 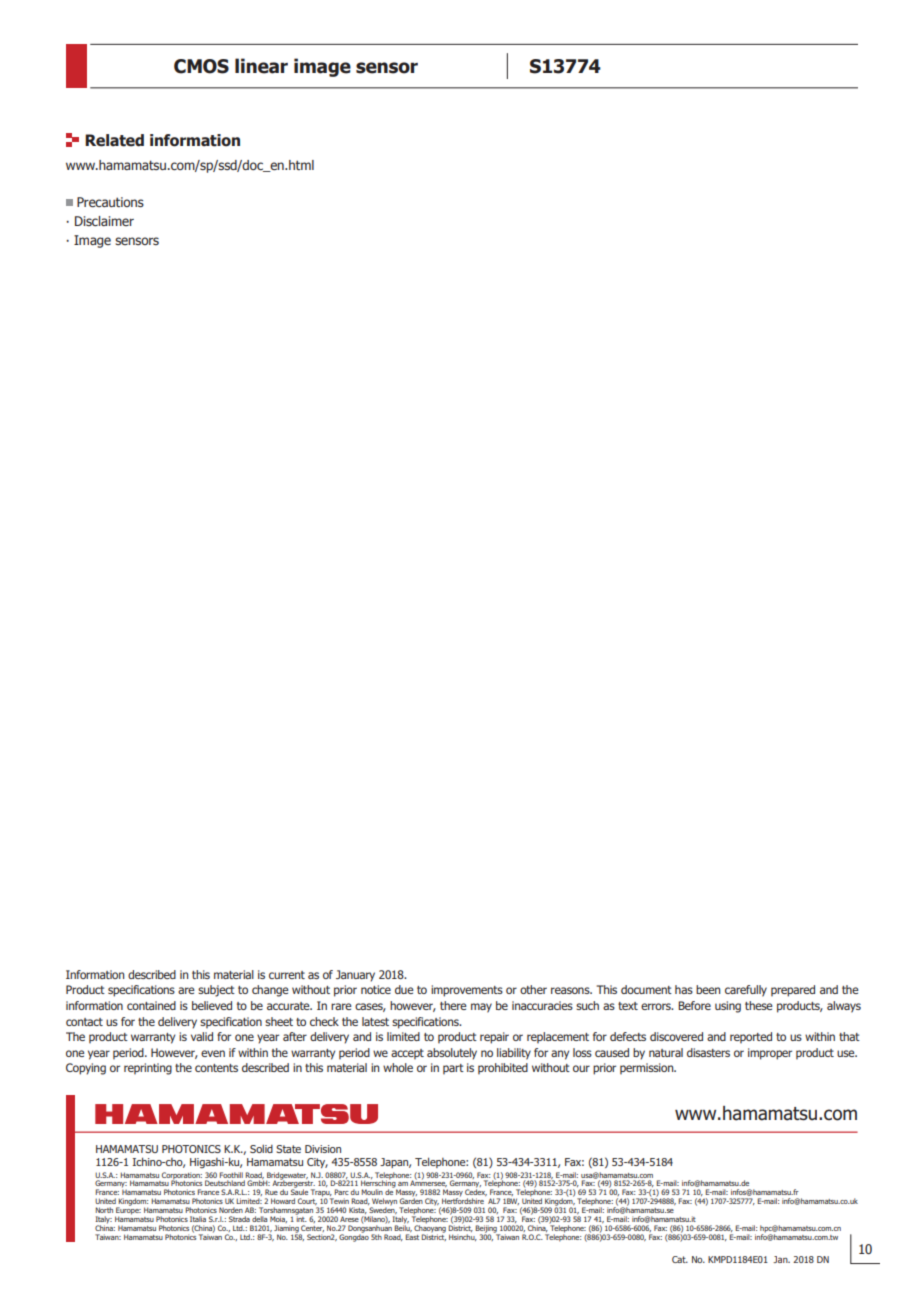 What do you see at coordinates (201, 66) in the image?
I see `CMOS` at bounding box center [201, 66].
